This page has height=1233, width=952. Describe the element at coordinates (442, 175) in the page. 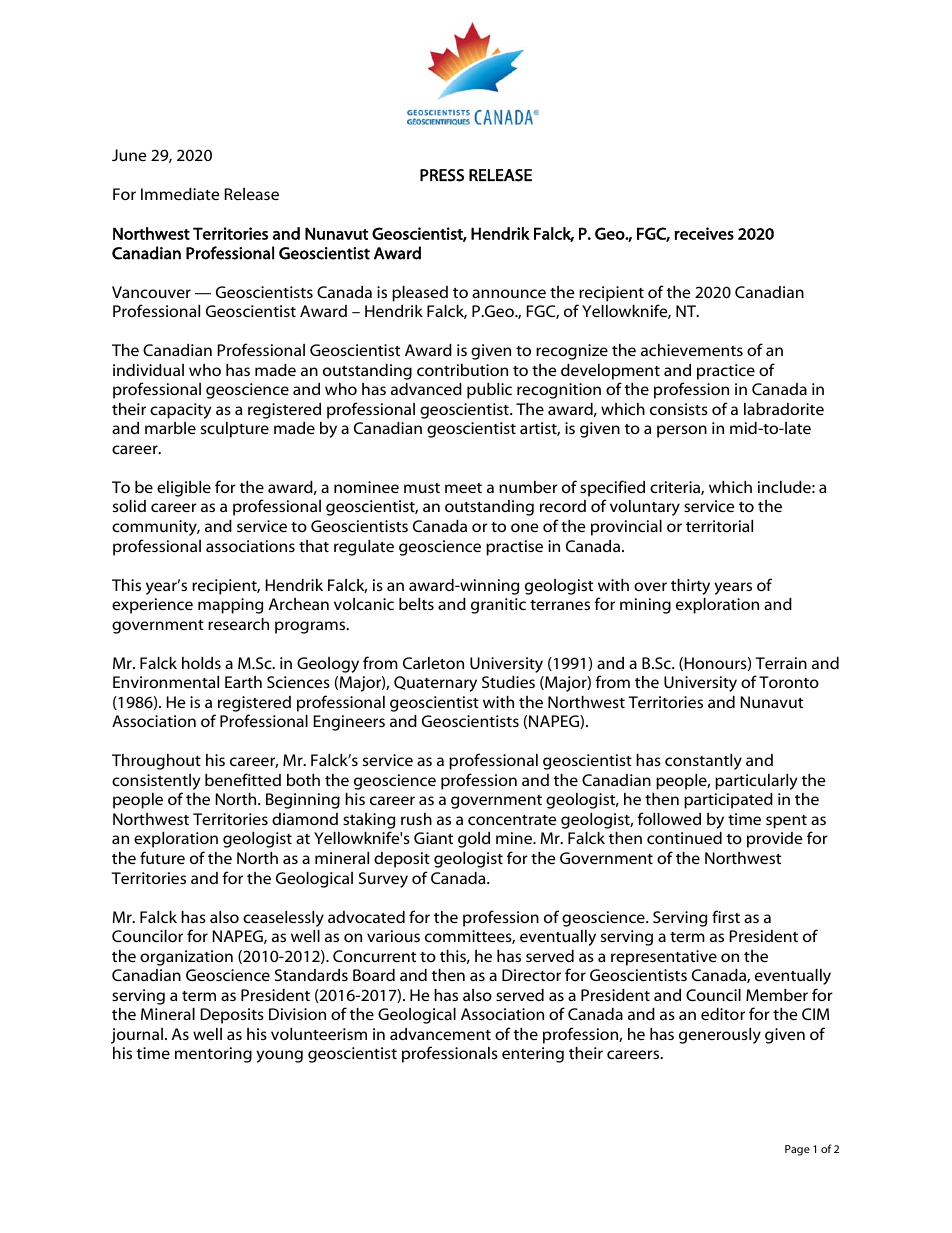

I see `PRESS` at that location.
